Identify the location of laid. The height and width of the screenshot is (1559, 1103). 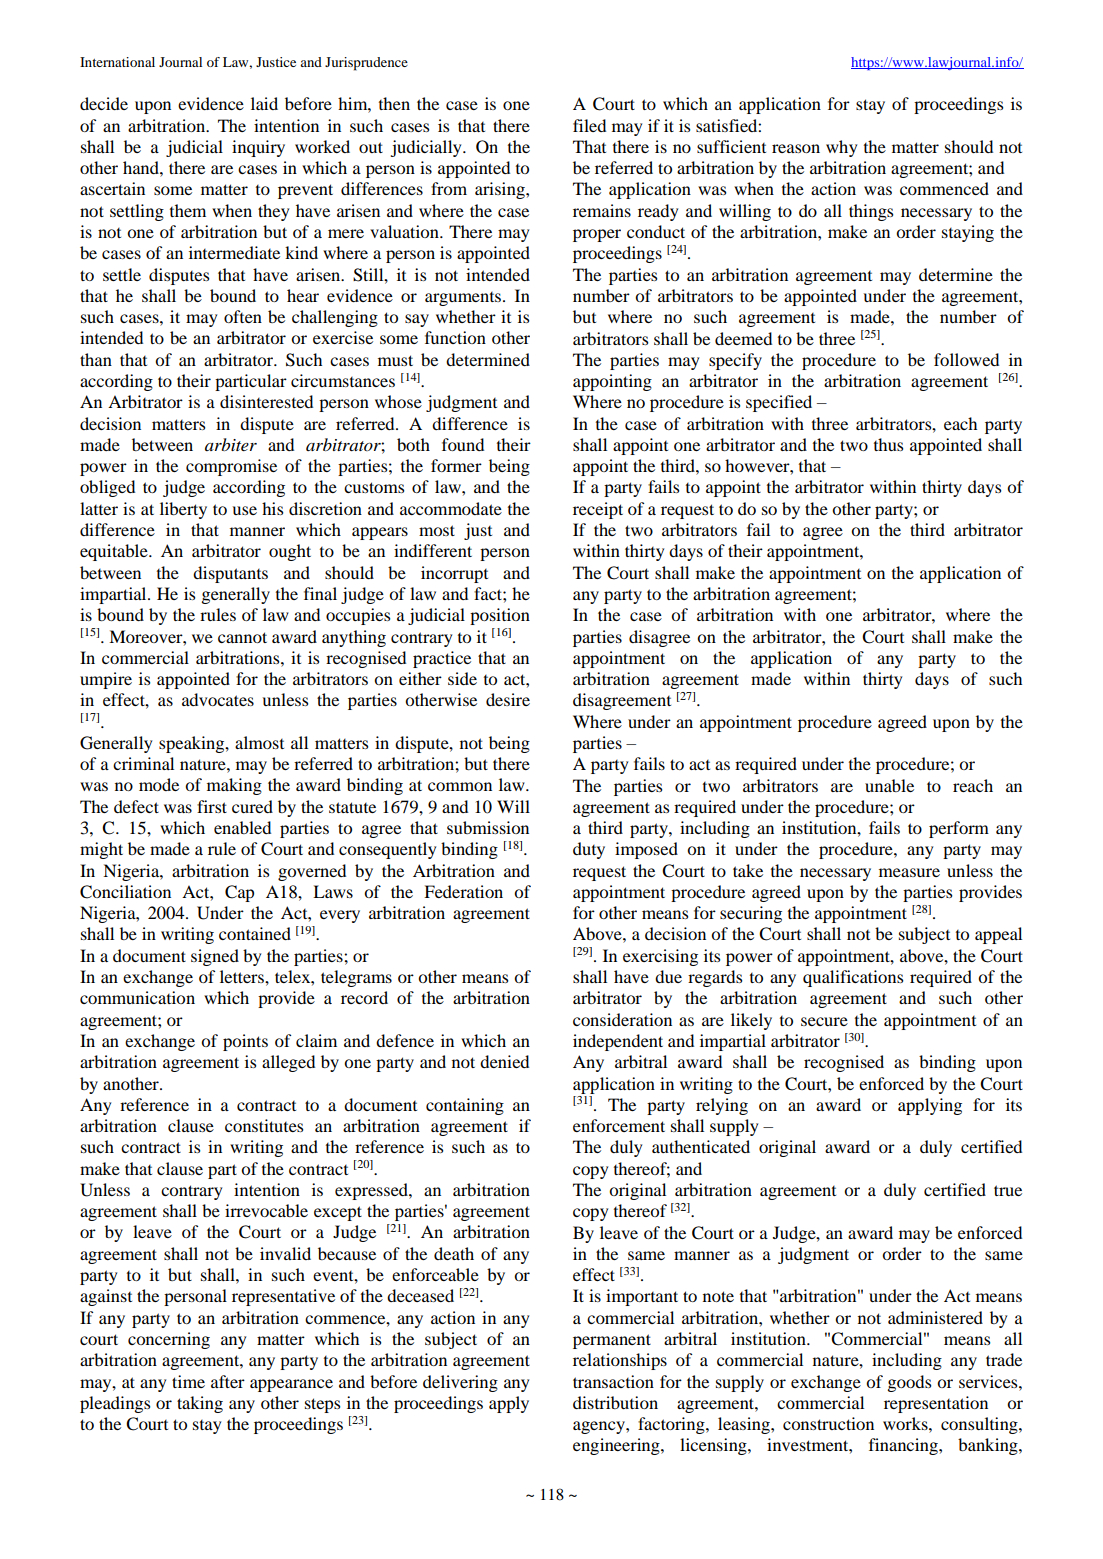
(264, 103).
